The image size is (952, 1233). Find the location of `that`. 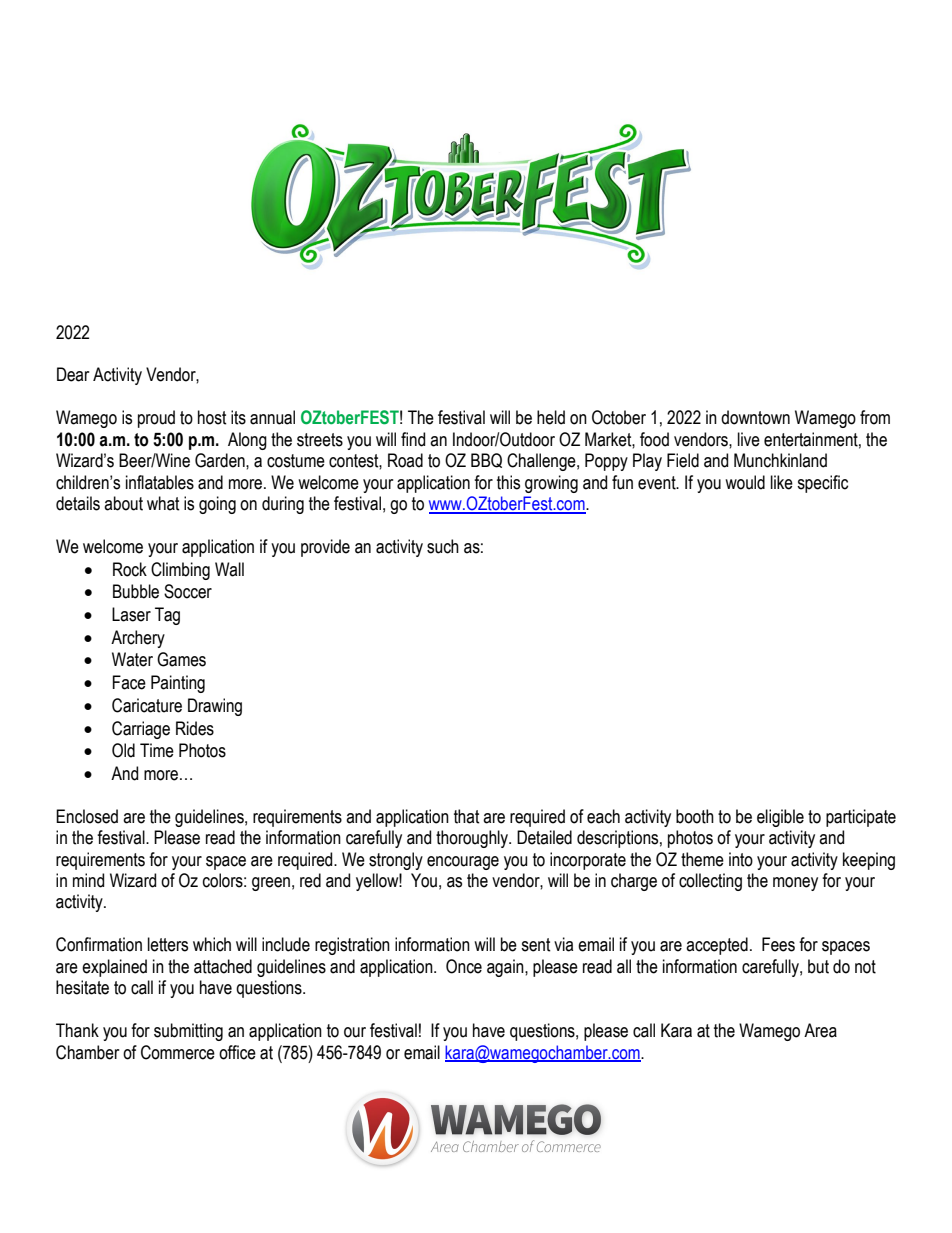

that is located at coordinates (467, 816).
